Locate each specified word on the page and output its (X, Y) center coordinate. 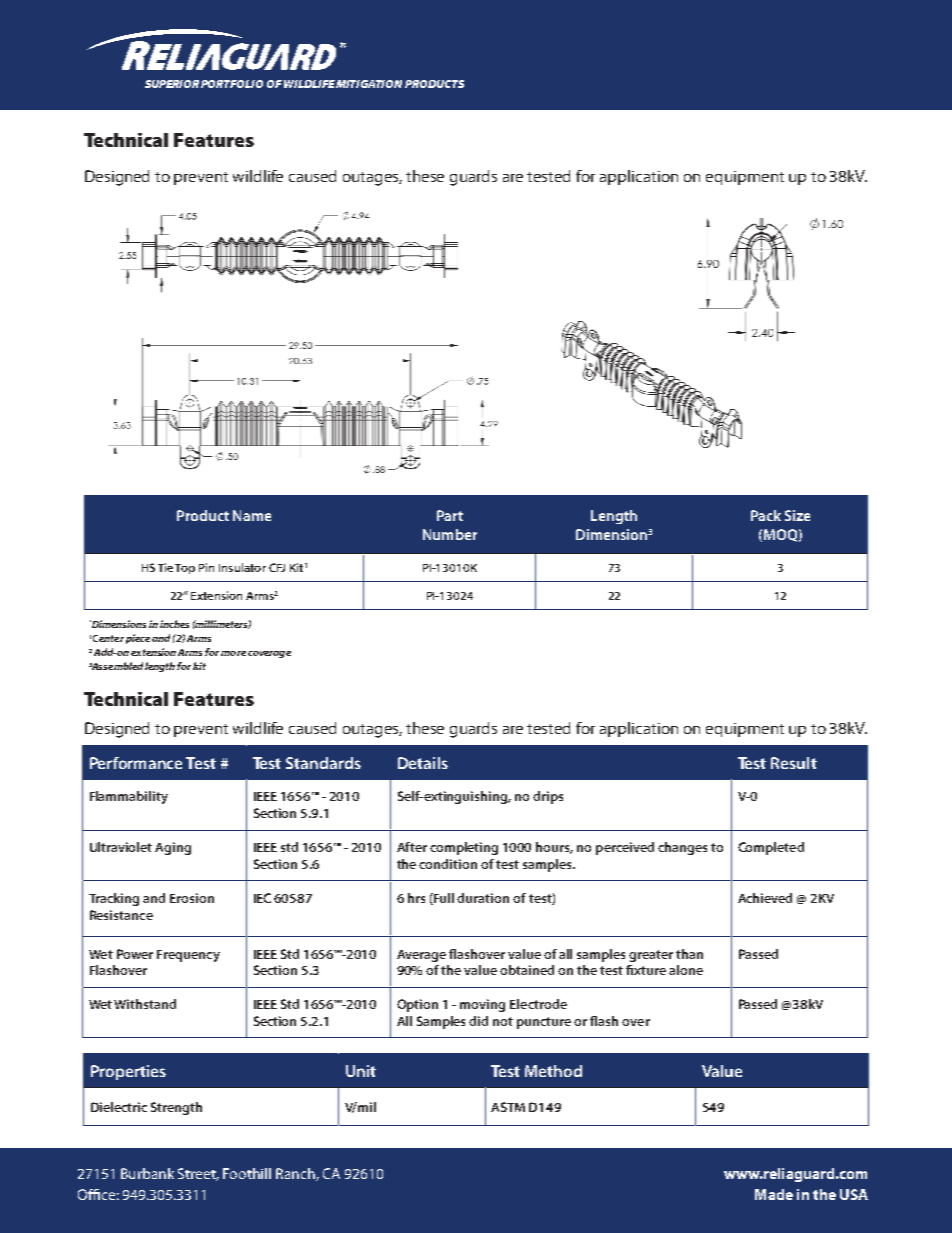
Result (794, 763)
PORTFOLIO (232, 84)
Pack (766, 515)
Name (252, 515)
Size (797, 515)
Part (450, 515)
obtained (527, 970)
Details (423, 763)
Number (450, 534)
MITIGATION (369, 84)
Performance (136, 763)
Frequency (188, 956)
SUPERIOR (172, 84)
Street (198, 1174)
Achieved (765, 898)
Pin (206, 567)
